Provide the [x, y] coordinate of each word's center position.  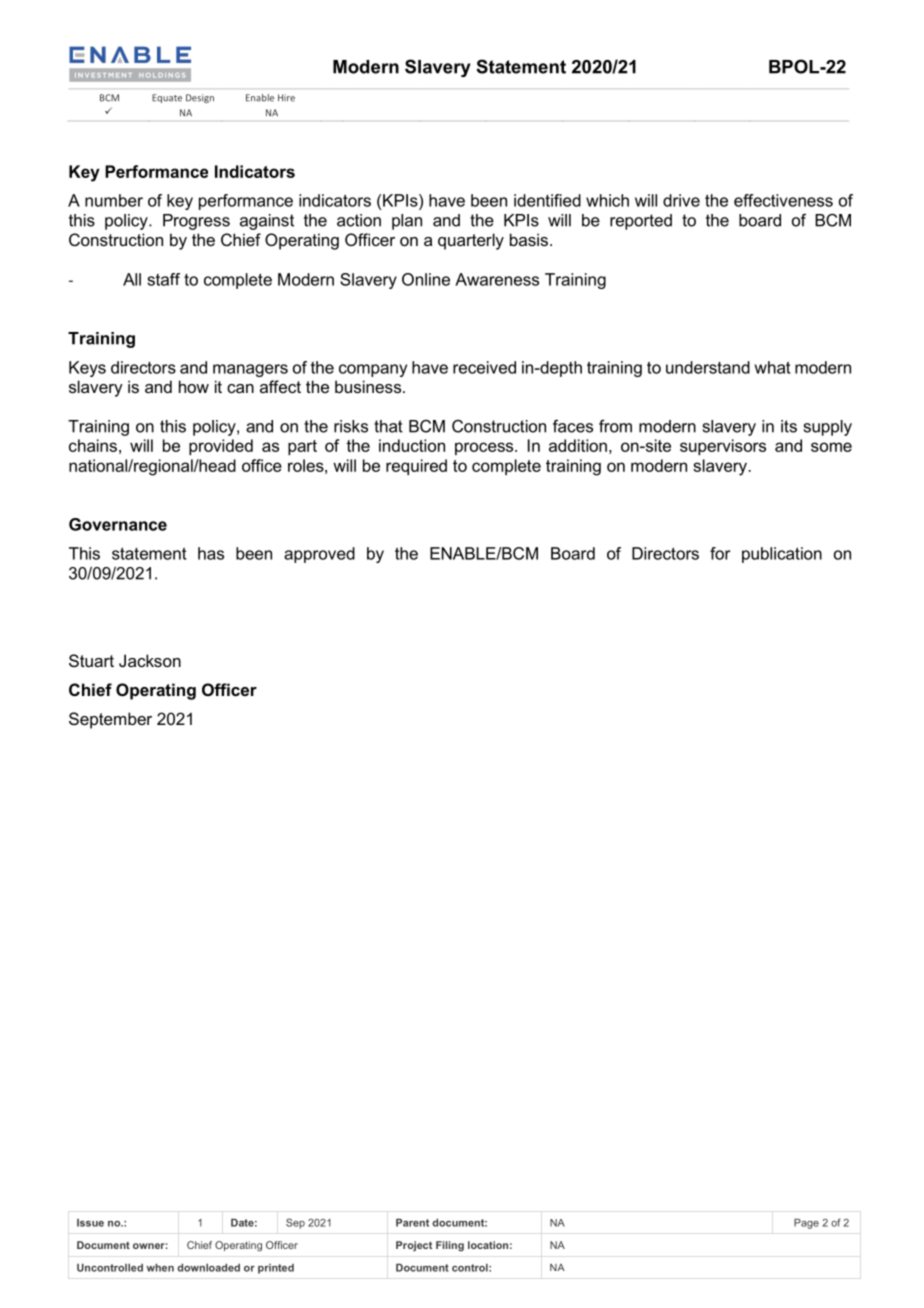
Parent [412, 1223]
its [789, 426]
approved [319, 555]
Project [414, 1246]
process [485, 448]
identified [547, 200]
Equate [167, 98]
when [160, 1268]
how [194, 386]
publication [782, 555]
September [110, 720]
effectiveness [783, 200]
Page [806, 1224]
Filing [450, 1246]
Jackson [150, 660]
